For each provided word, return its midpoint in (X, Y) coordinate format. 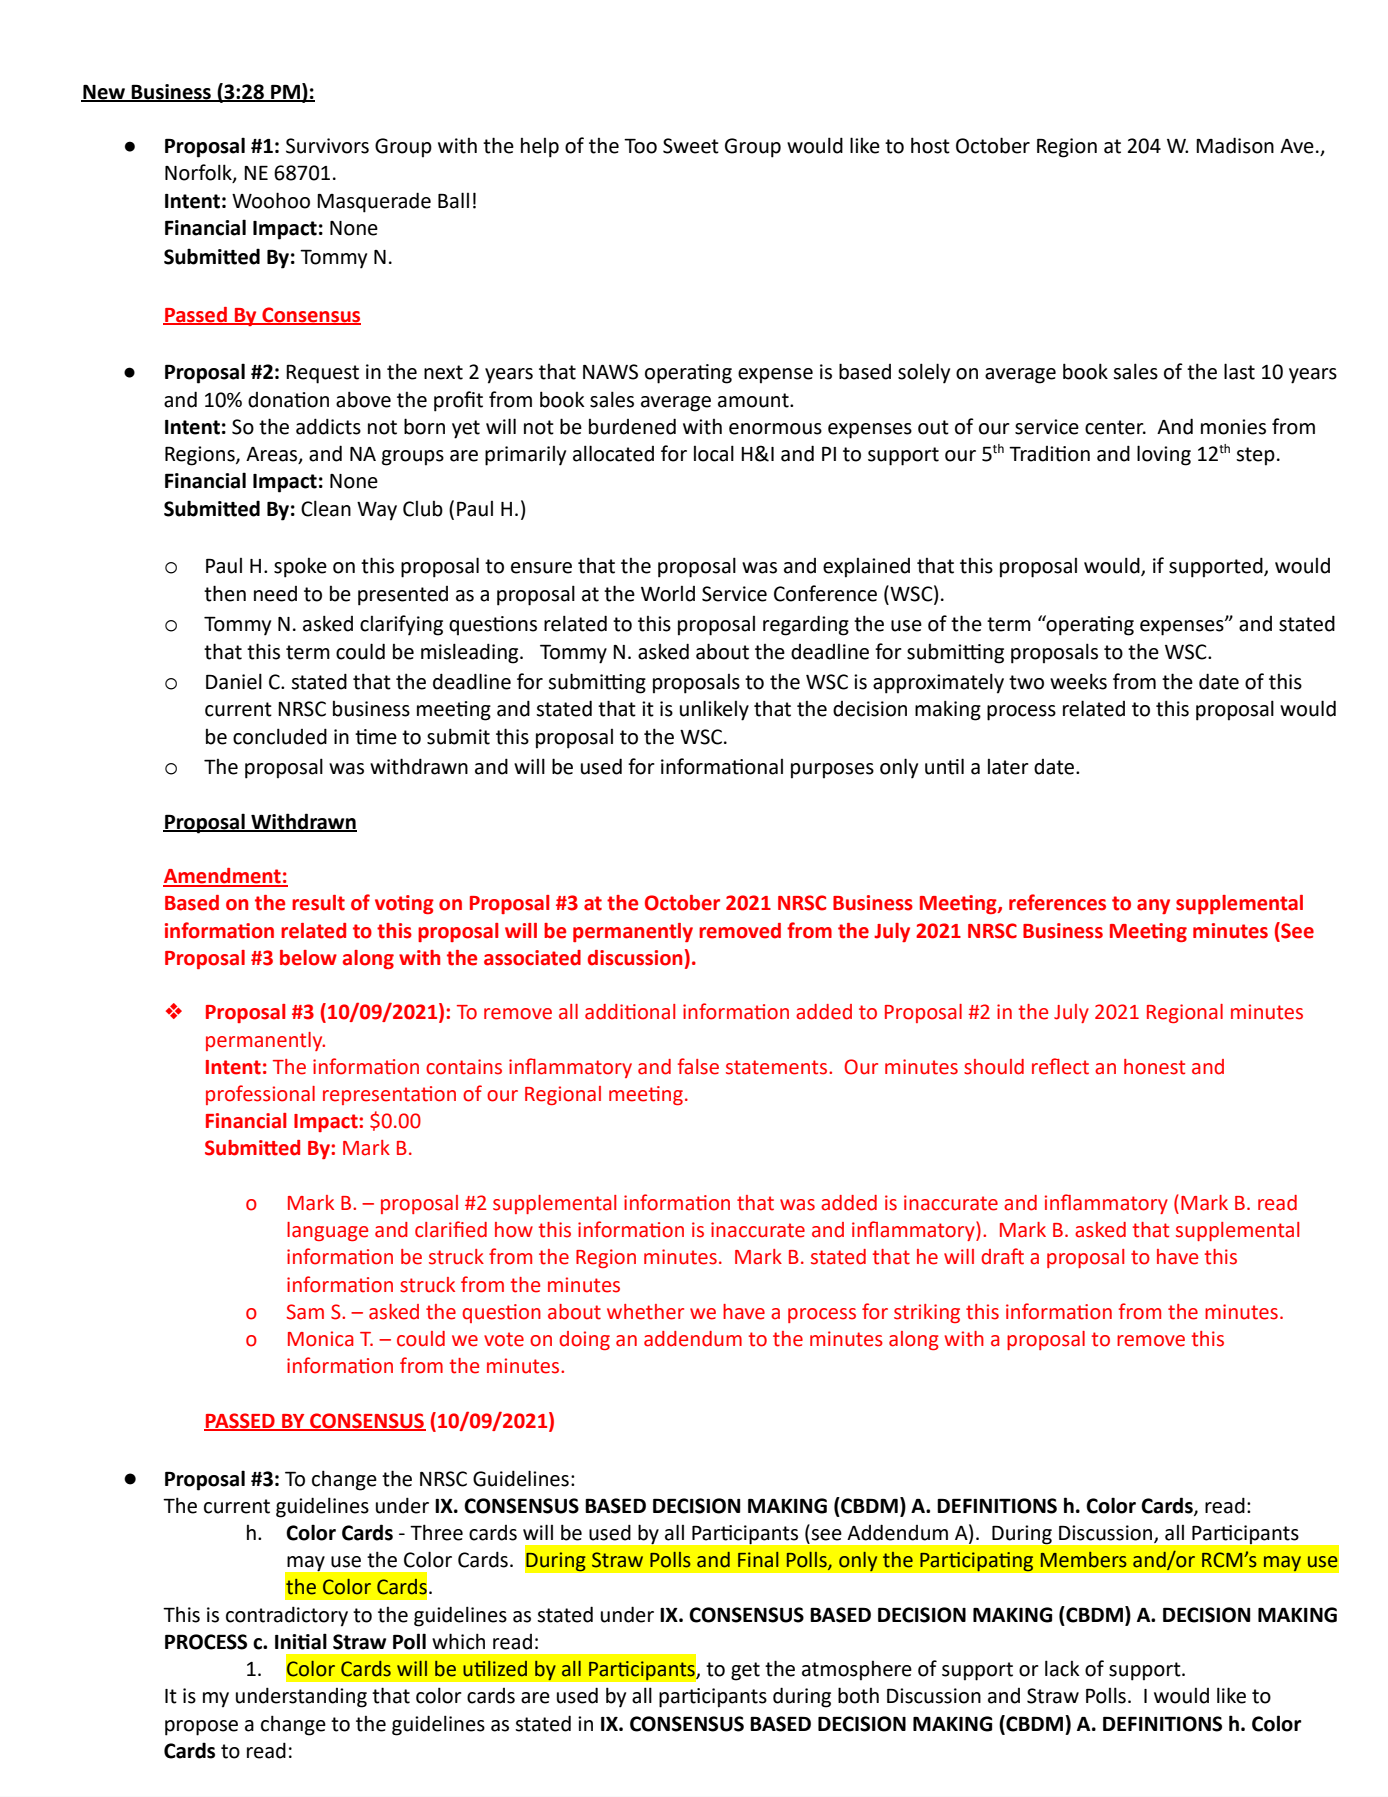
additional (630, 1012)
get (745, 1671)
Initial (301, 1641)
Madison (1235, 145)
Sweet (691, 146)
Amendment (223, 877)
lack (1062, 1668)
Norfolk (199, 173)
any (1153, 906)
